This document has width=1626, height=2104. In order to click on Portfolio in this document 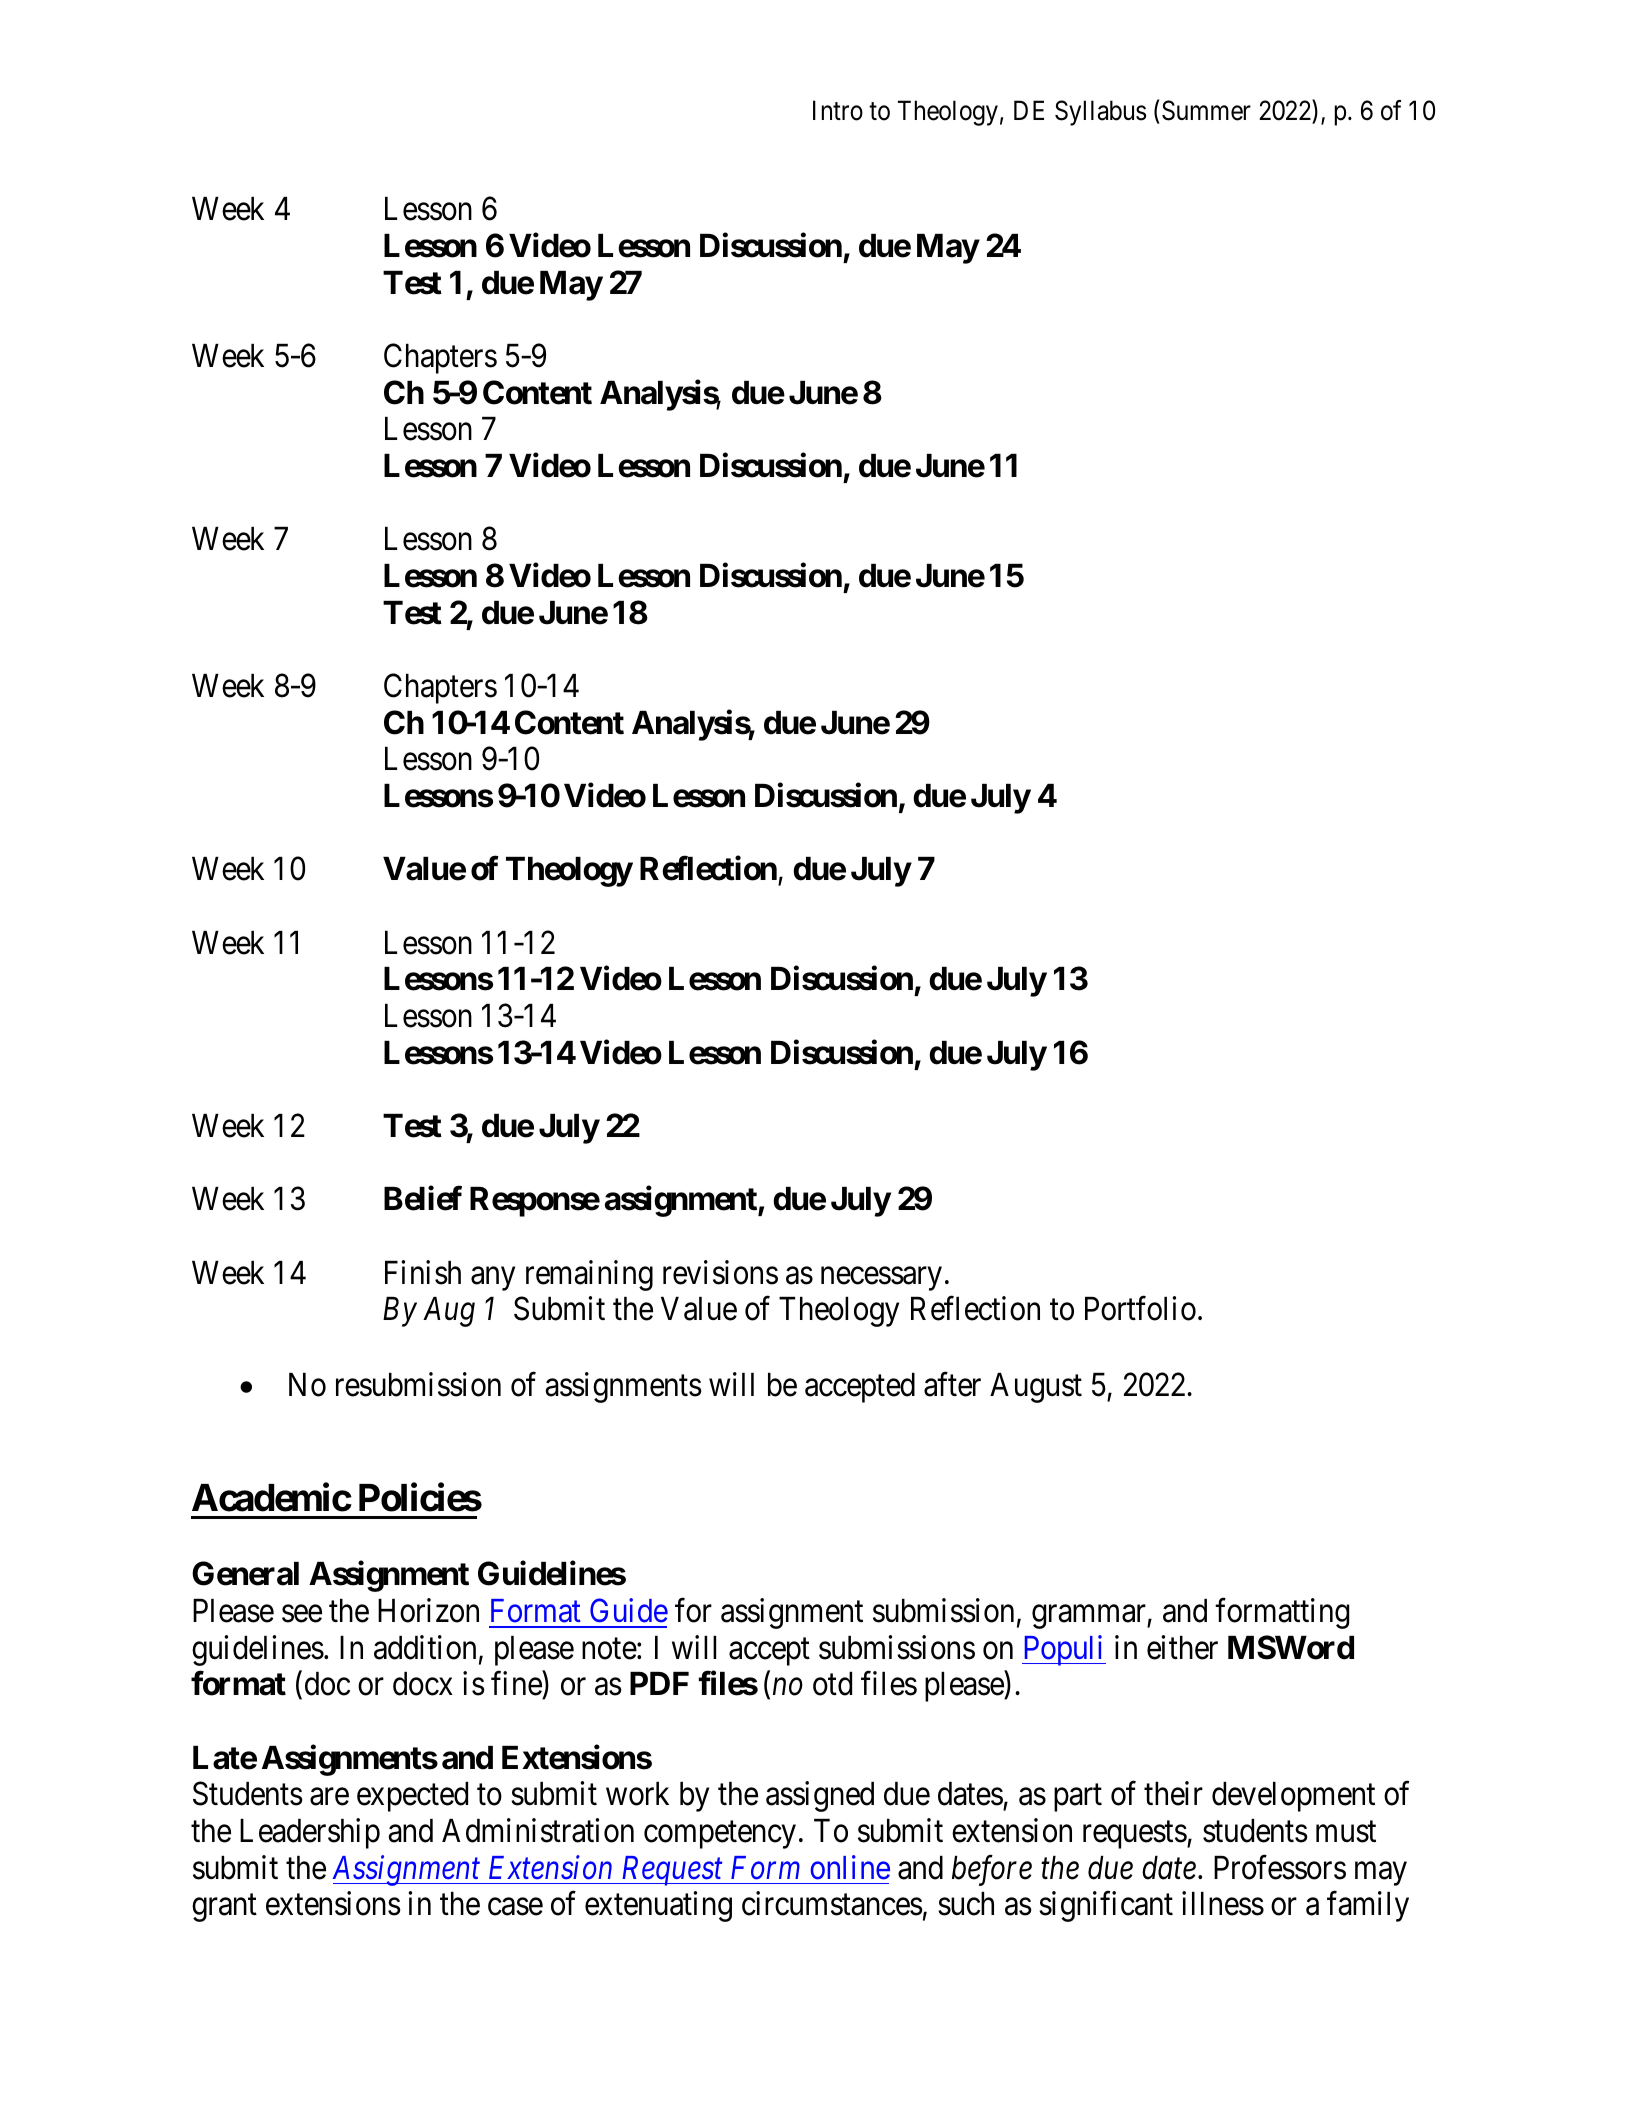, I will do `click(1140, 1309)`.
